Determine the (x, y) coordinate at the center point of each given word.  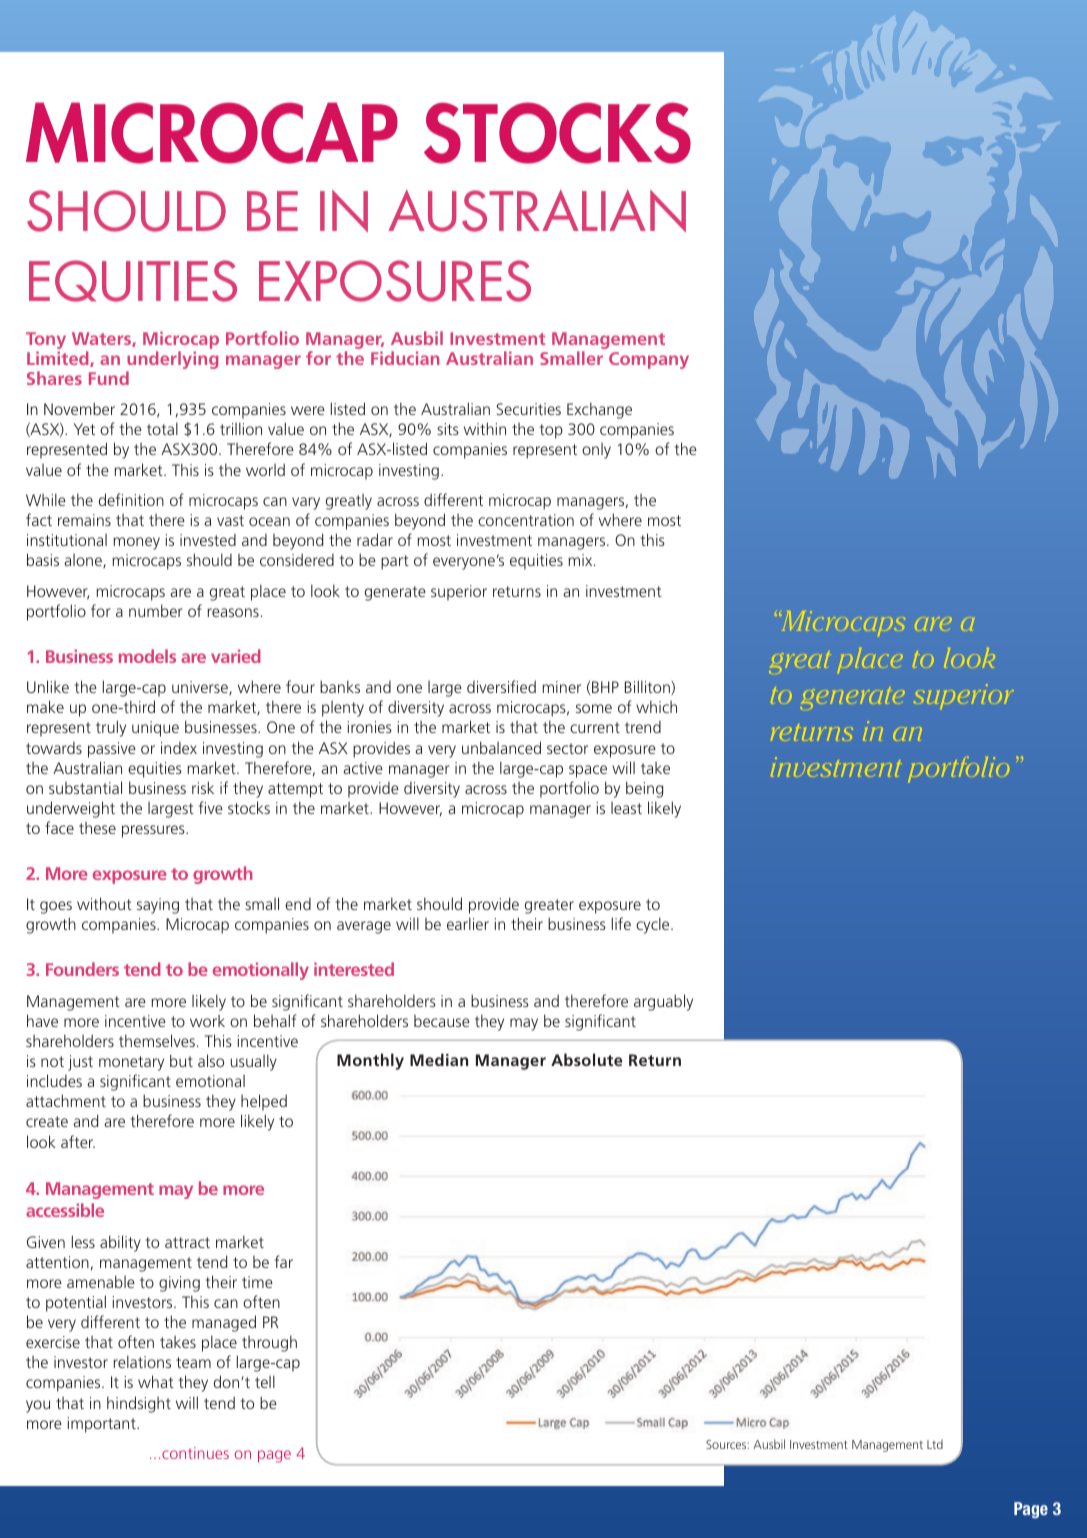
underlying (172, 361)
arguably (663, 1002)
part (395, 562)
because (442, 1021)
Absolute (586, 1059)
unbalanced (501, 747)
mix (581, 560)
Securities (528, 409)
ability (120, 1243)
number (156, 610)
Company (649, 360)
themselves (157, 1040)
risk (203, 787)
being (644, 789)
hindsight (139, 1404)
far (283, 1261)
